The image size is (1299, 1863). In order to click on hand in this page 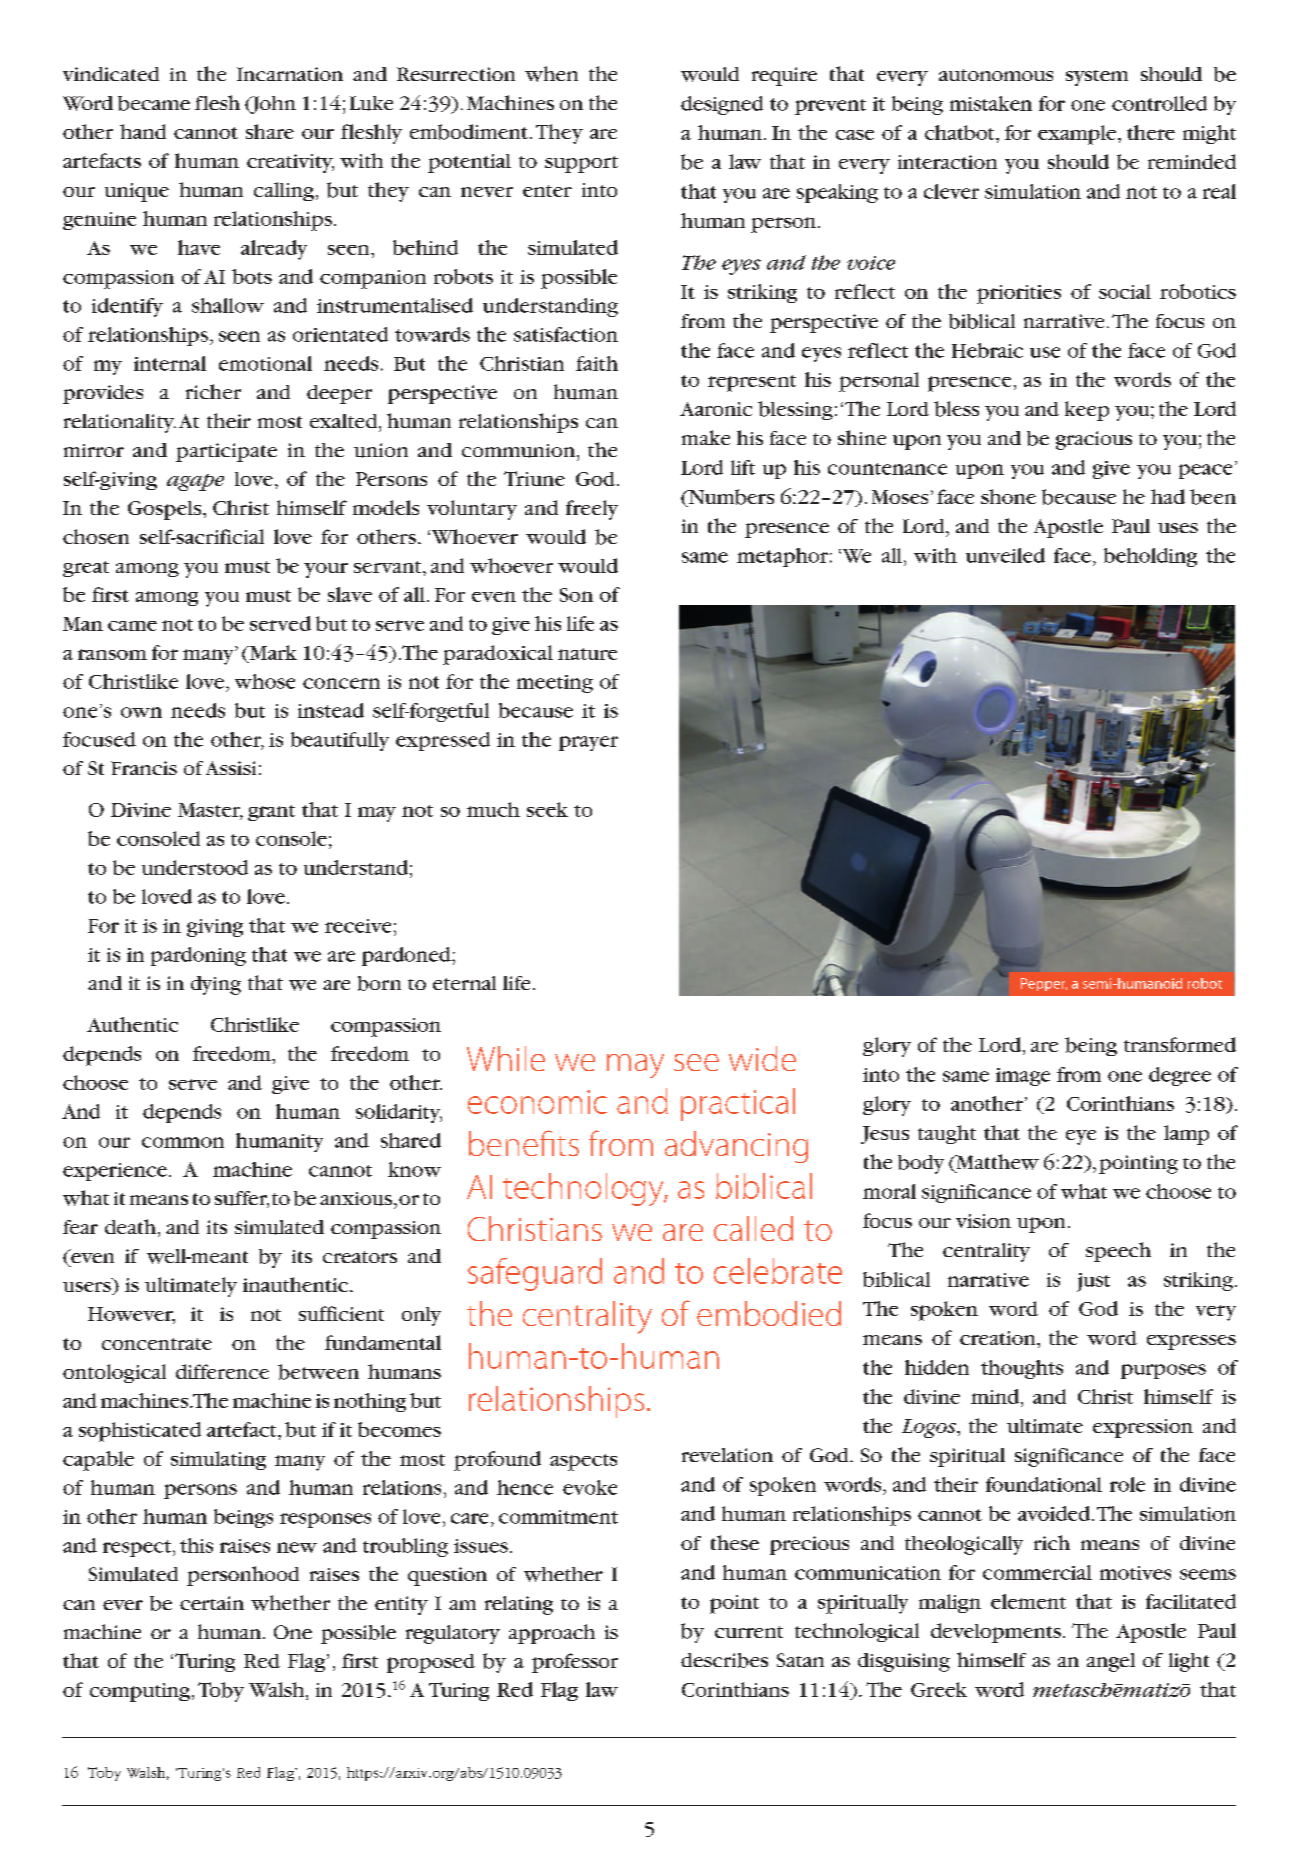, I will do `click(143, 131)`.
